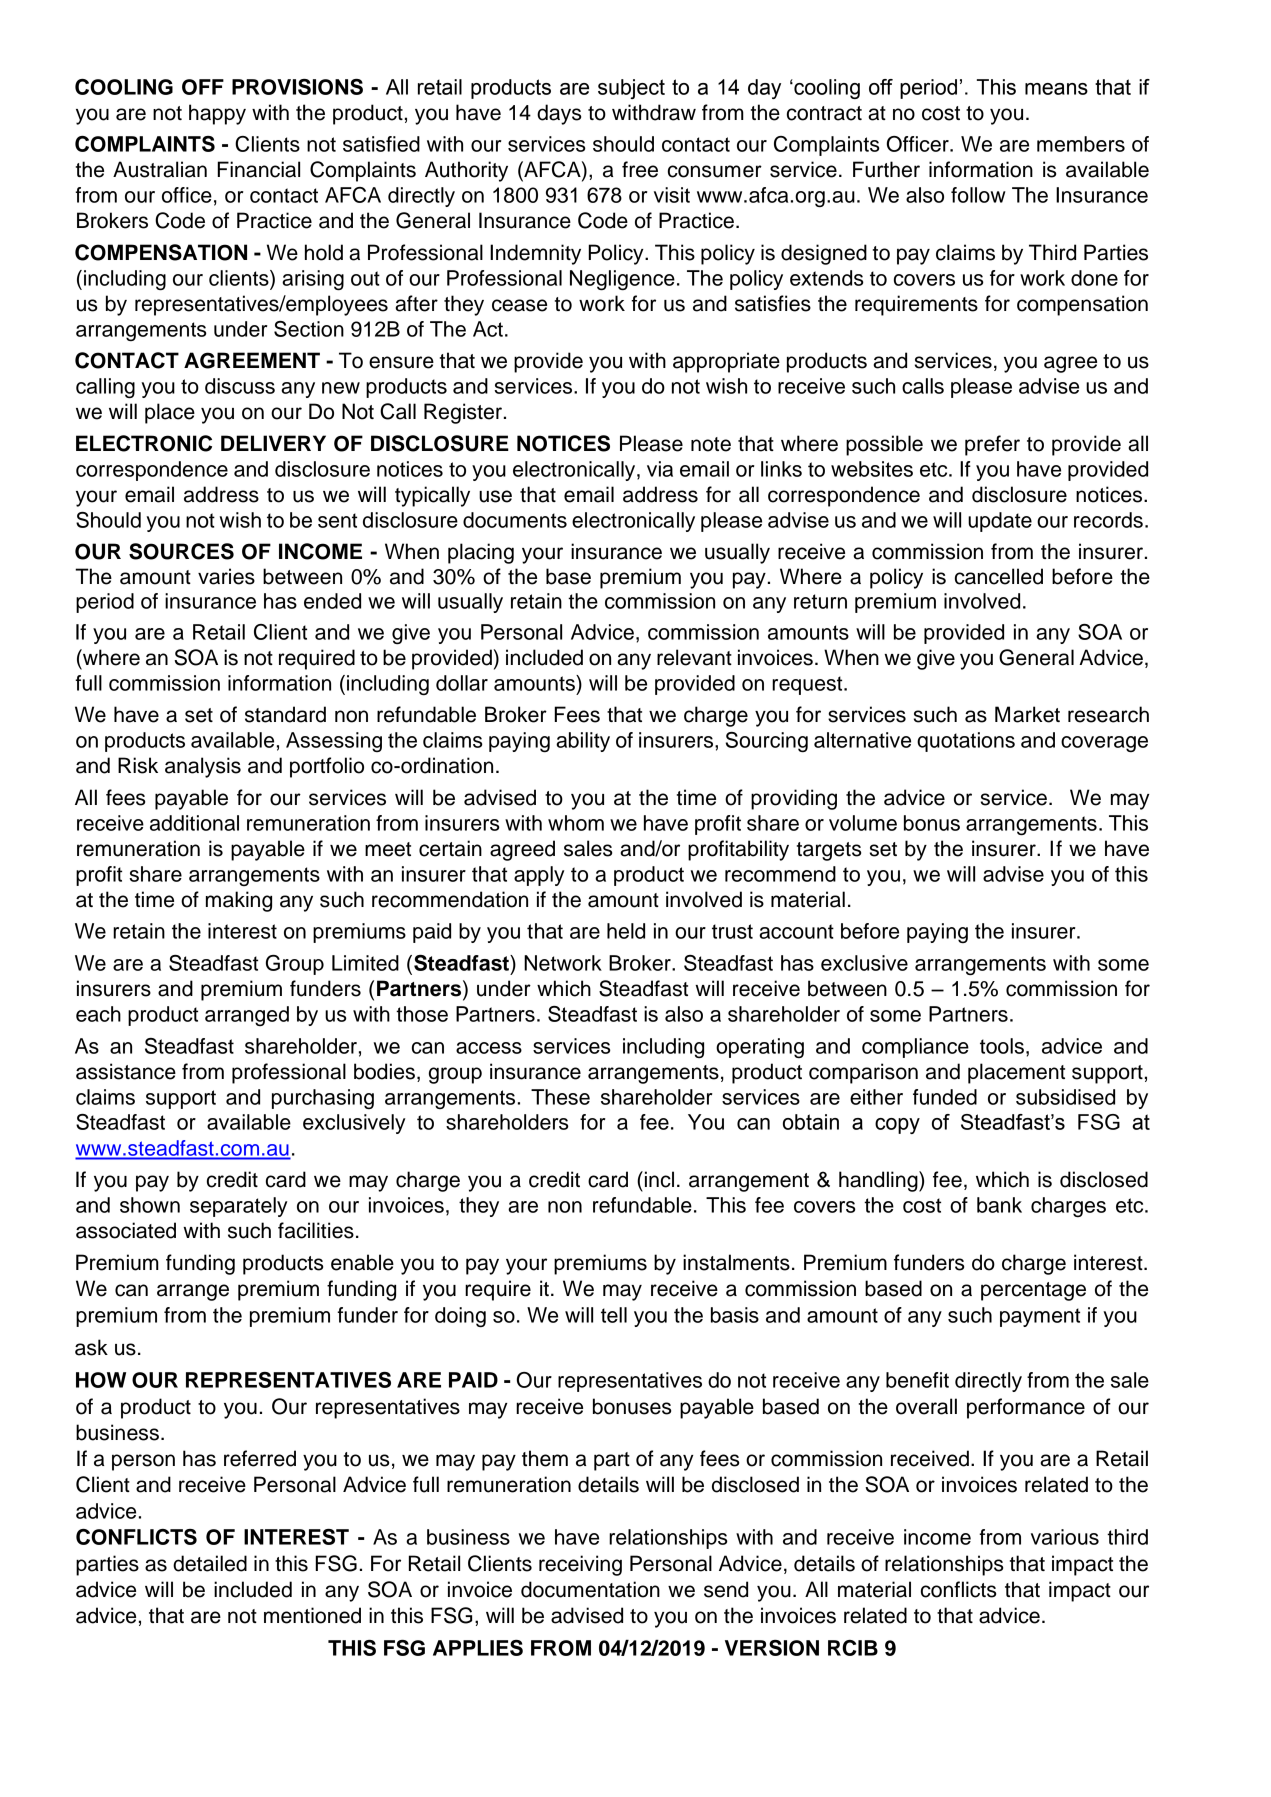 The width and height of the screenshot is (1271, 1797). Describe the element at coordinates (978, 195) in the screenshot. I see `follow` at that location.
